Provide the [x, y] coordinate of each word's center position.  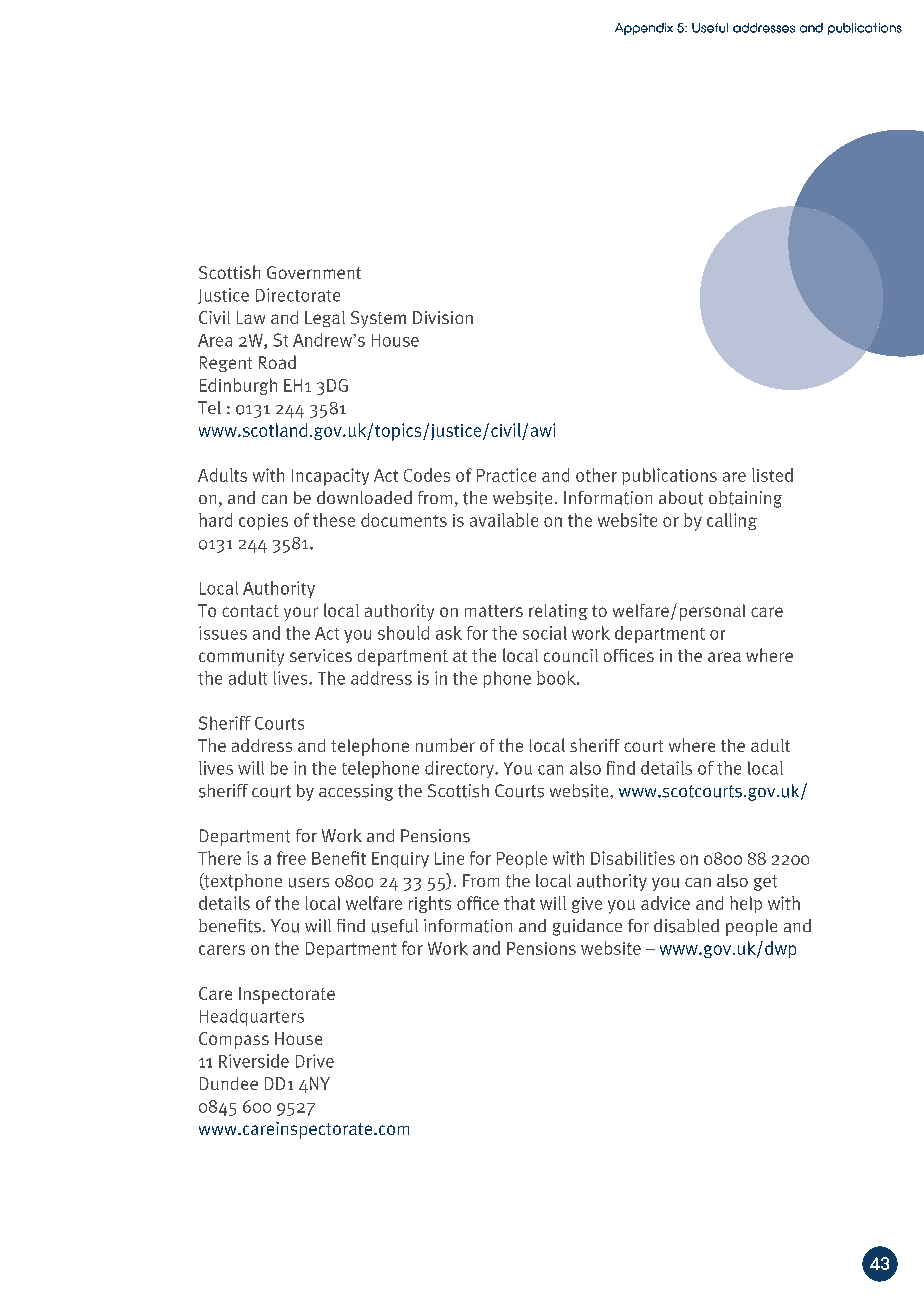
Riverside [254, 1061]
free [291, 858]
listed [772, 475]
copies [263, 522]
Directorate [298, 295]
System [378, 319]
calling [732, 521]
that [519, 903]
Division [443, 317]
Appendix [644, 29]
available [504, 520]
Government [314, 272]
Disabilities [633, 858]
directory [460, 769]
